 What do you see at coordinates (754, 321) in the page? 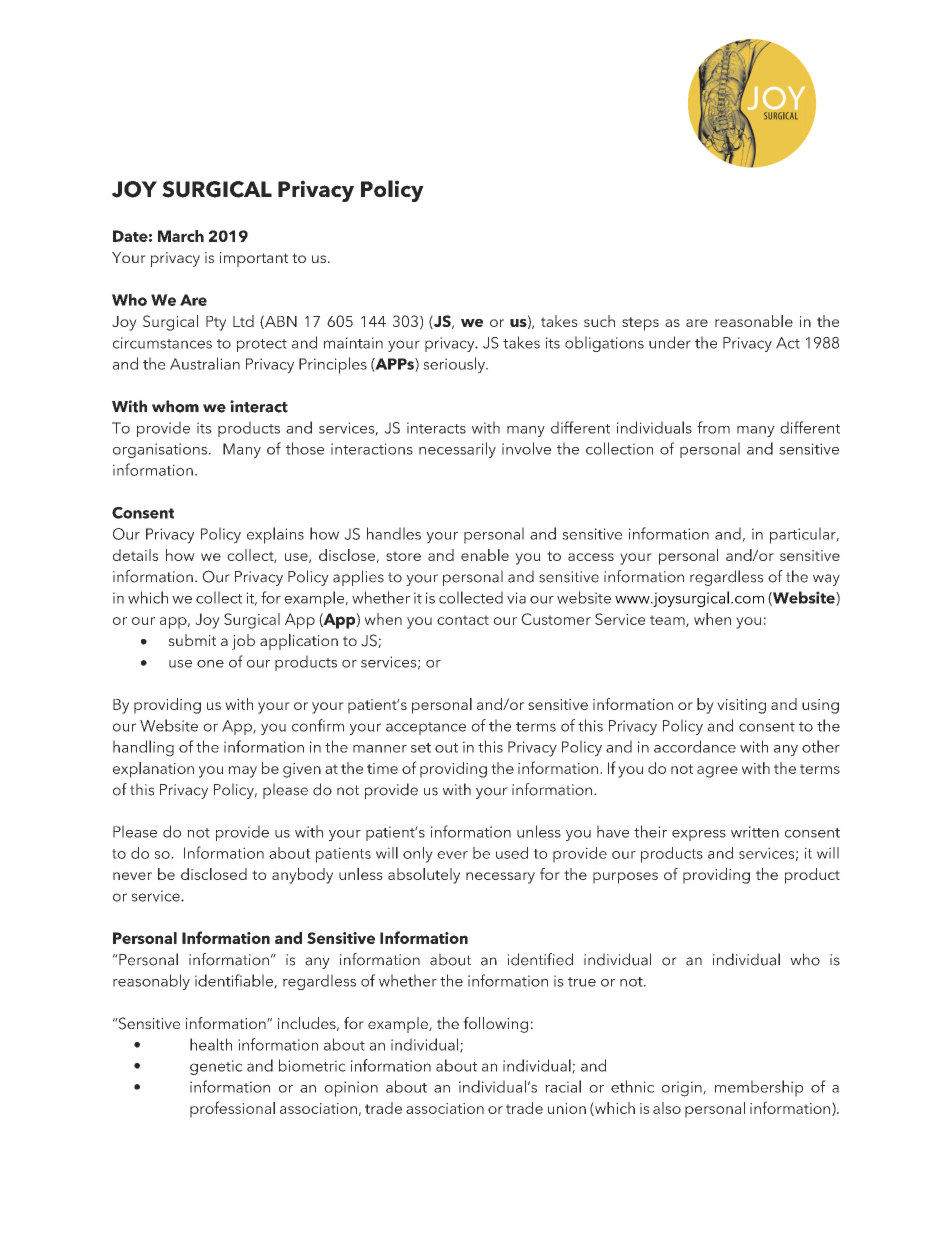
I see `reasonable` at bounding box center [754, 321].
